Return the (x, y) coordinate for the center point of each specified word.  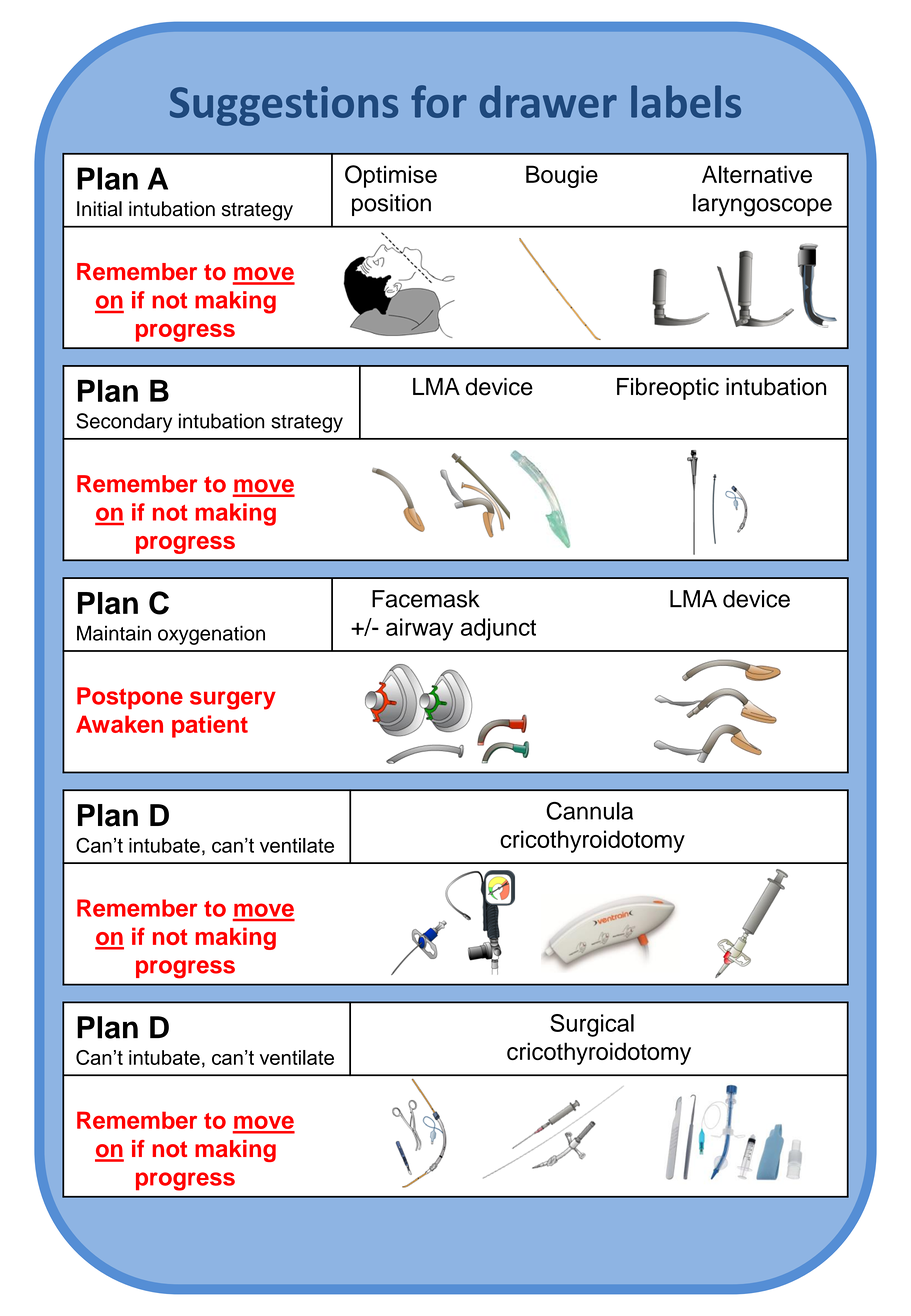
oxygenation (211, 635)
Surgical (592, 1025)
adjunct (498, 629)
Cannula (589, 811)
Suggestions (284, 106)
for (439, 101)
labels (686, 101)
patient (210, 726)
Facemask (426, 599)
